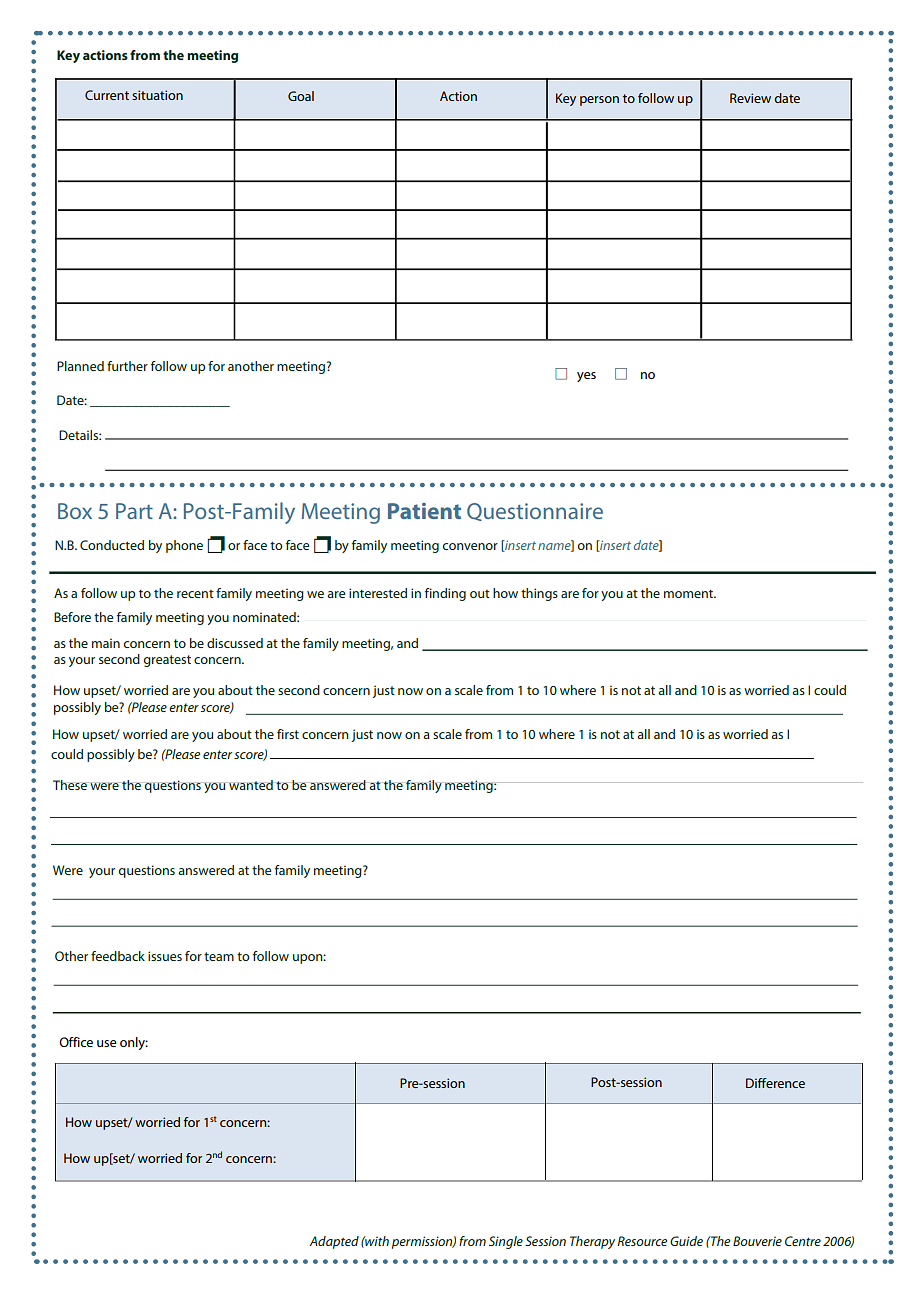 The image size is (924, 1308). Describe the element at coordinates (301, 96) in the page. I see `Goal` at that location.
